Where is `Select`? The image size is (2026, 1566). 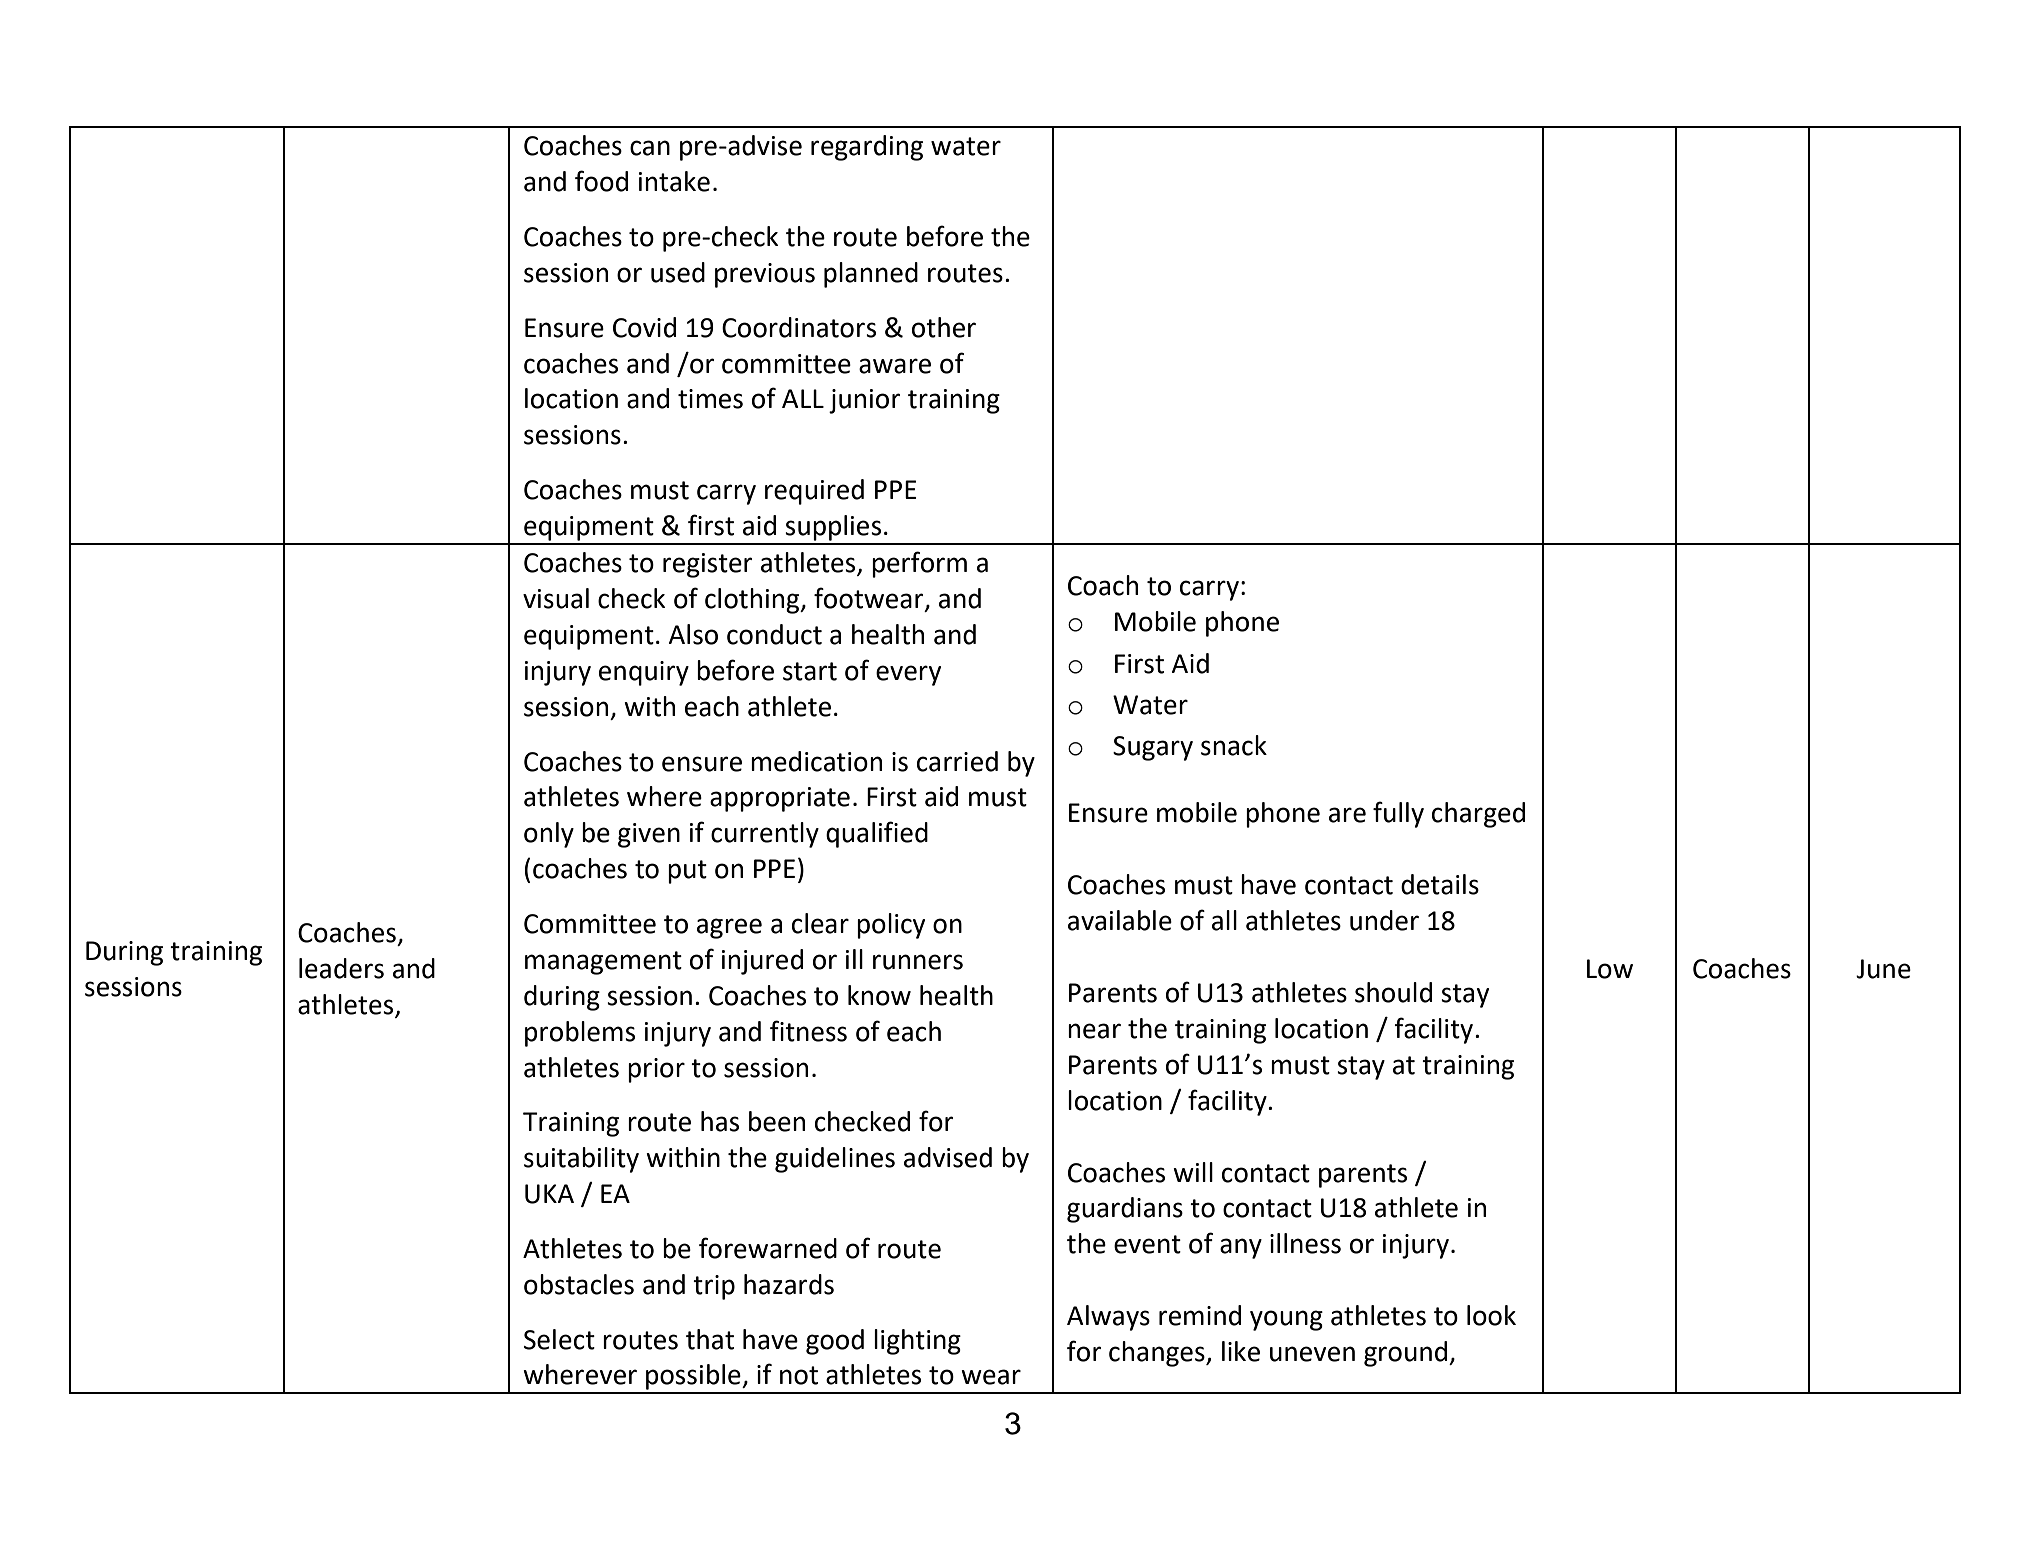
Select is located at coordinates (559, 1339).
